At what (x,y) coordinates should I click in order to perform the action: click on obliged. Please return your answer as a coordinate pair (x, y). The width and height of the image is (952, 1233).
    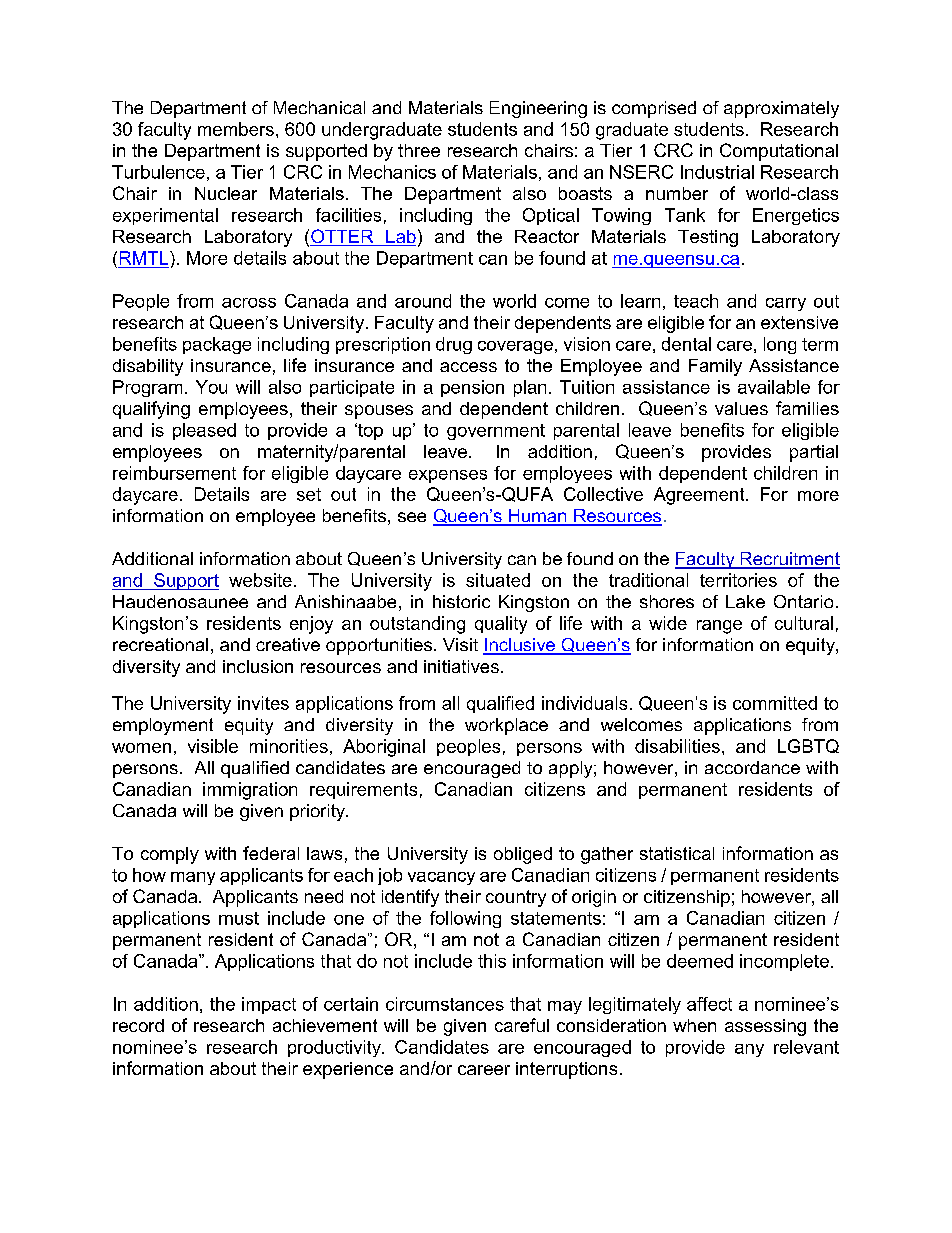
    Looking at the image, I should click on (523, 855).
